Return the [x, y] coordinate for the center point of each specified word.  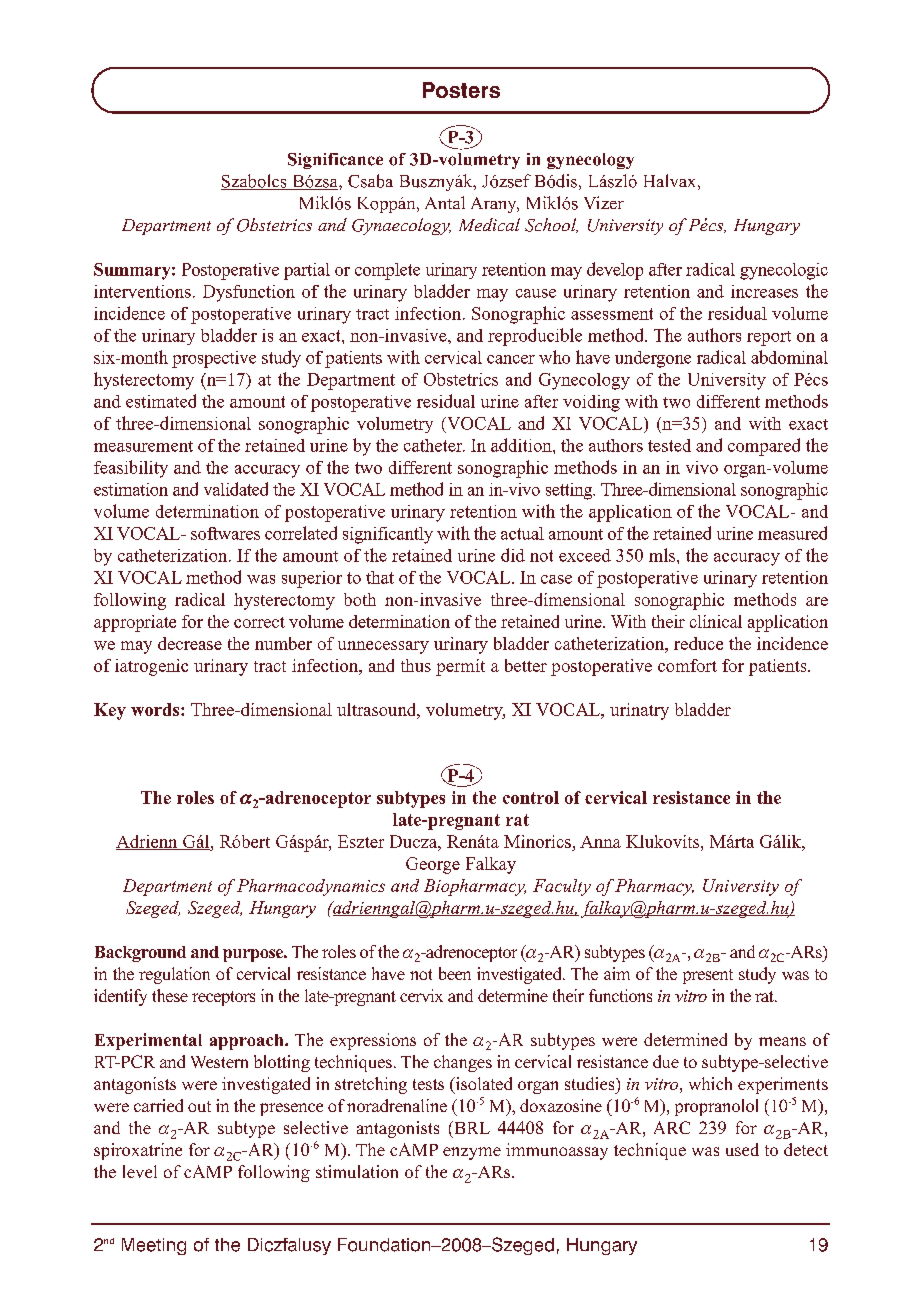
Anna [600, 842]
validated [236, 489]
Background [140, 954]
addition [522, 445]
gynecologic [784, 271]
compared [764, 447]
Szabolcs [255, 182]
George [433, 865]
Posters [461, 90]
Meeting [154, 1246]
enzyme [472, 1153]
